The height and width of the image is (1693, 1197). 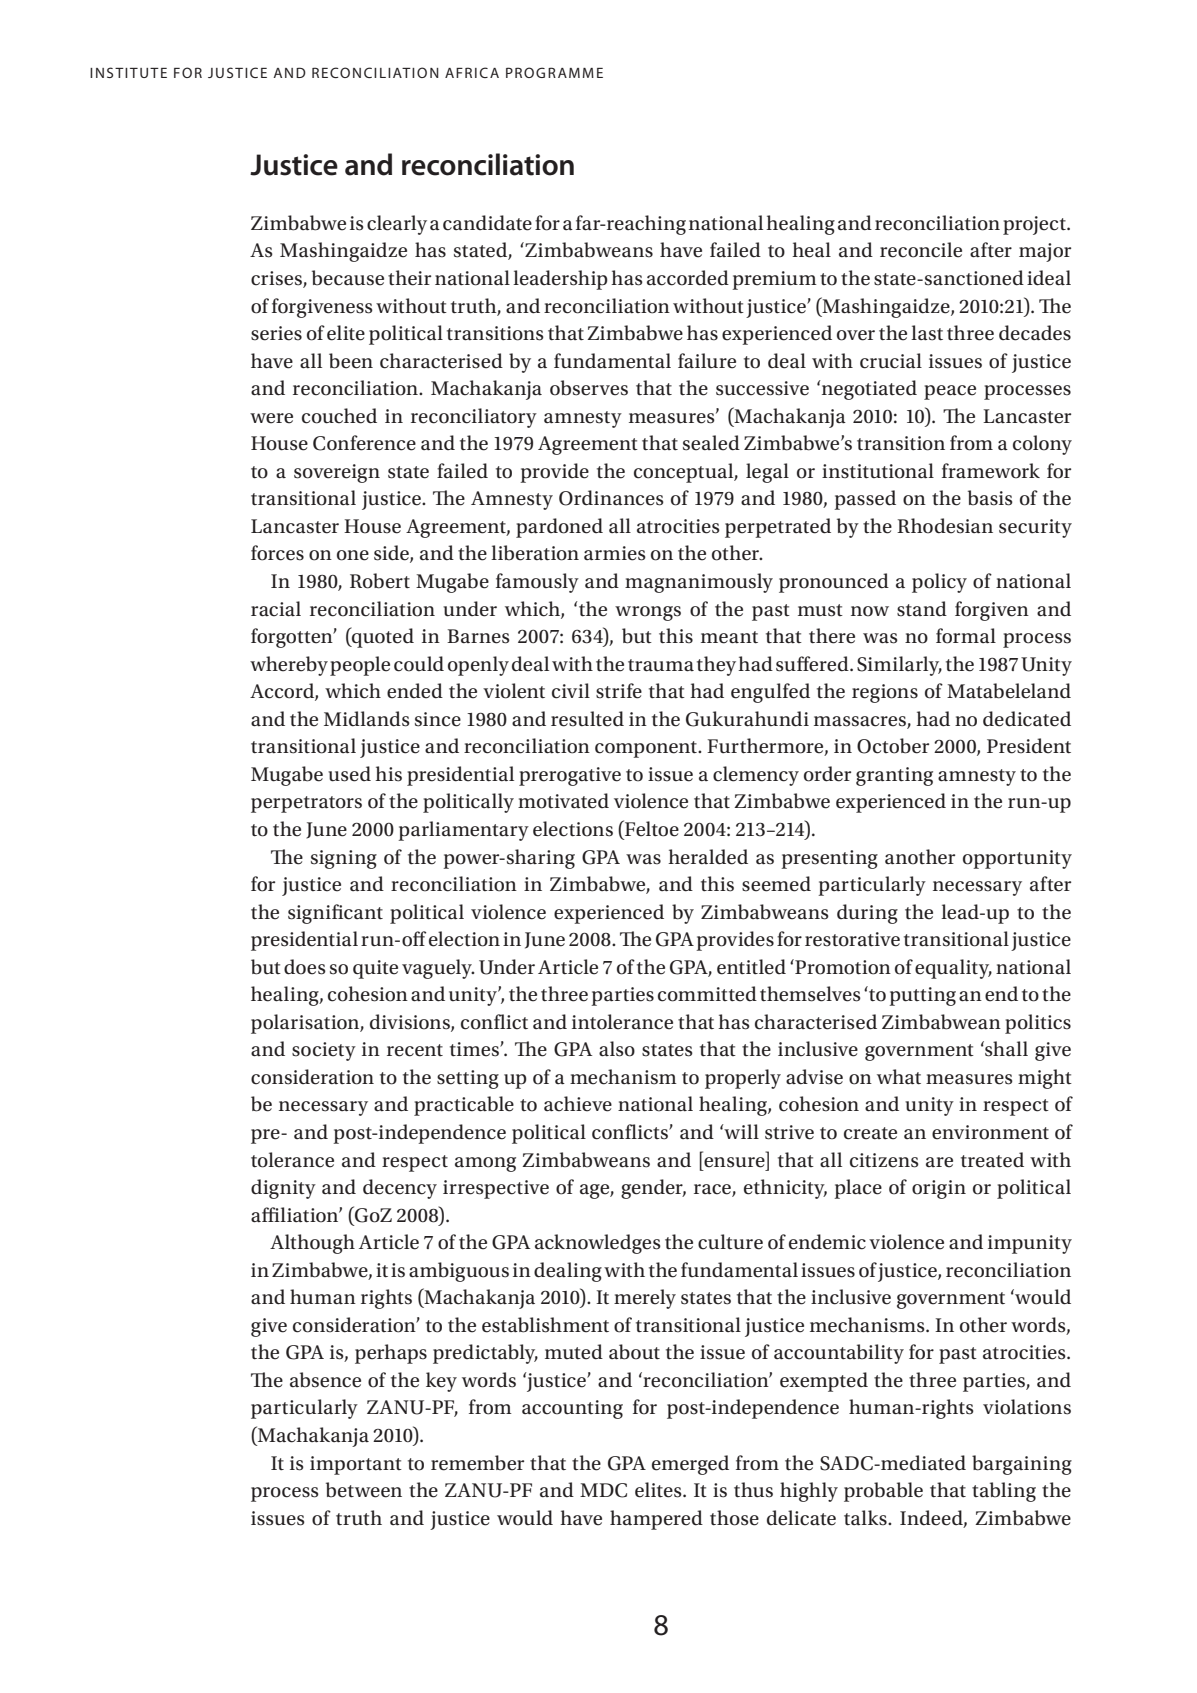 What do you see at coordinates (921, 250) in the image?
I see `reconcile` at bounding box center [921, 250].
